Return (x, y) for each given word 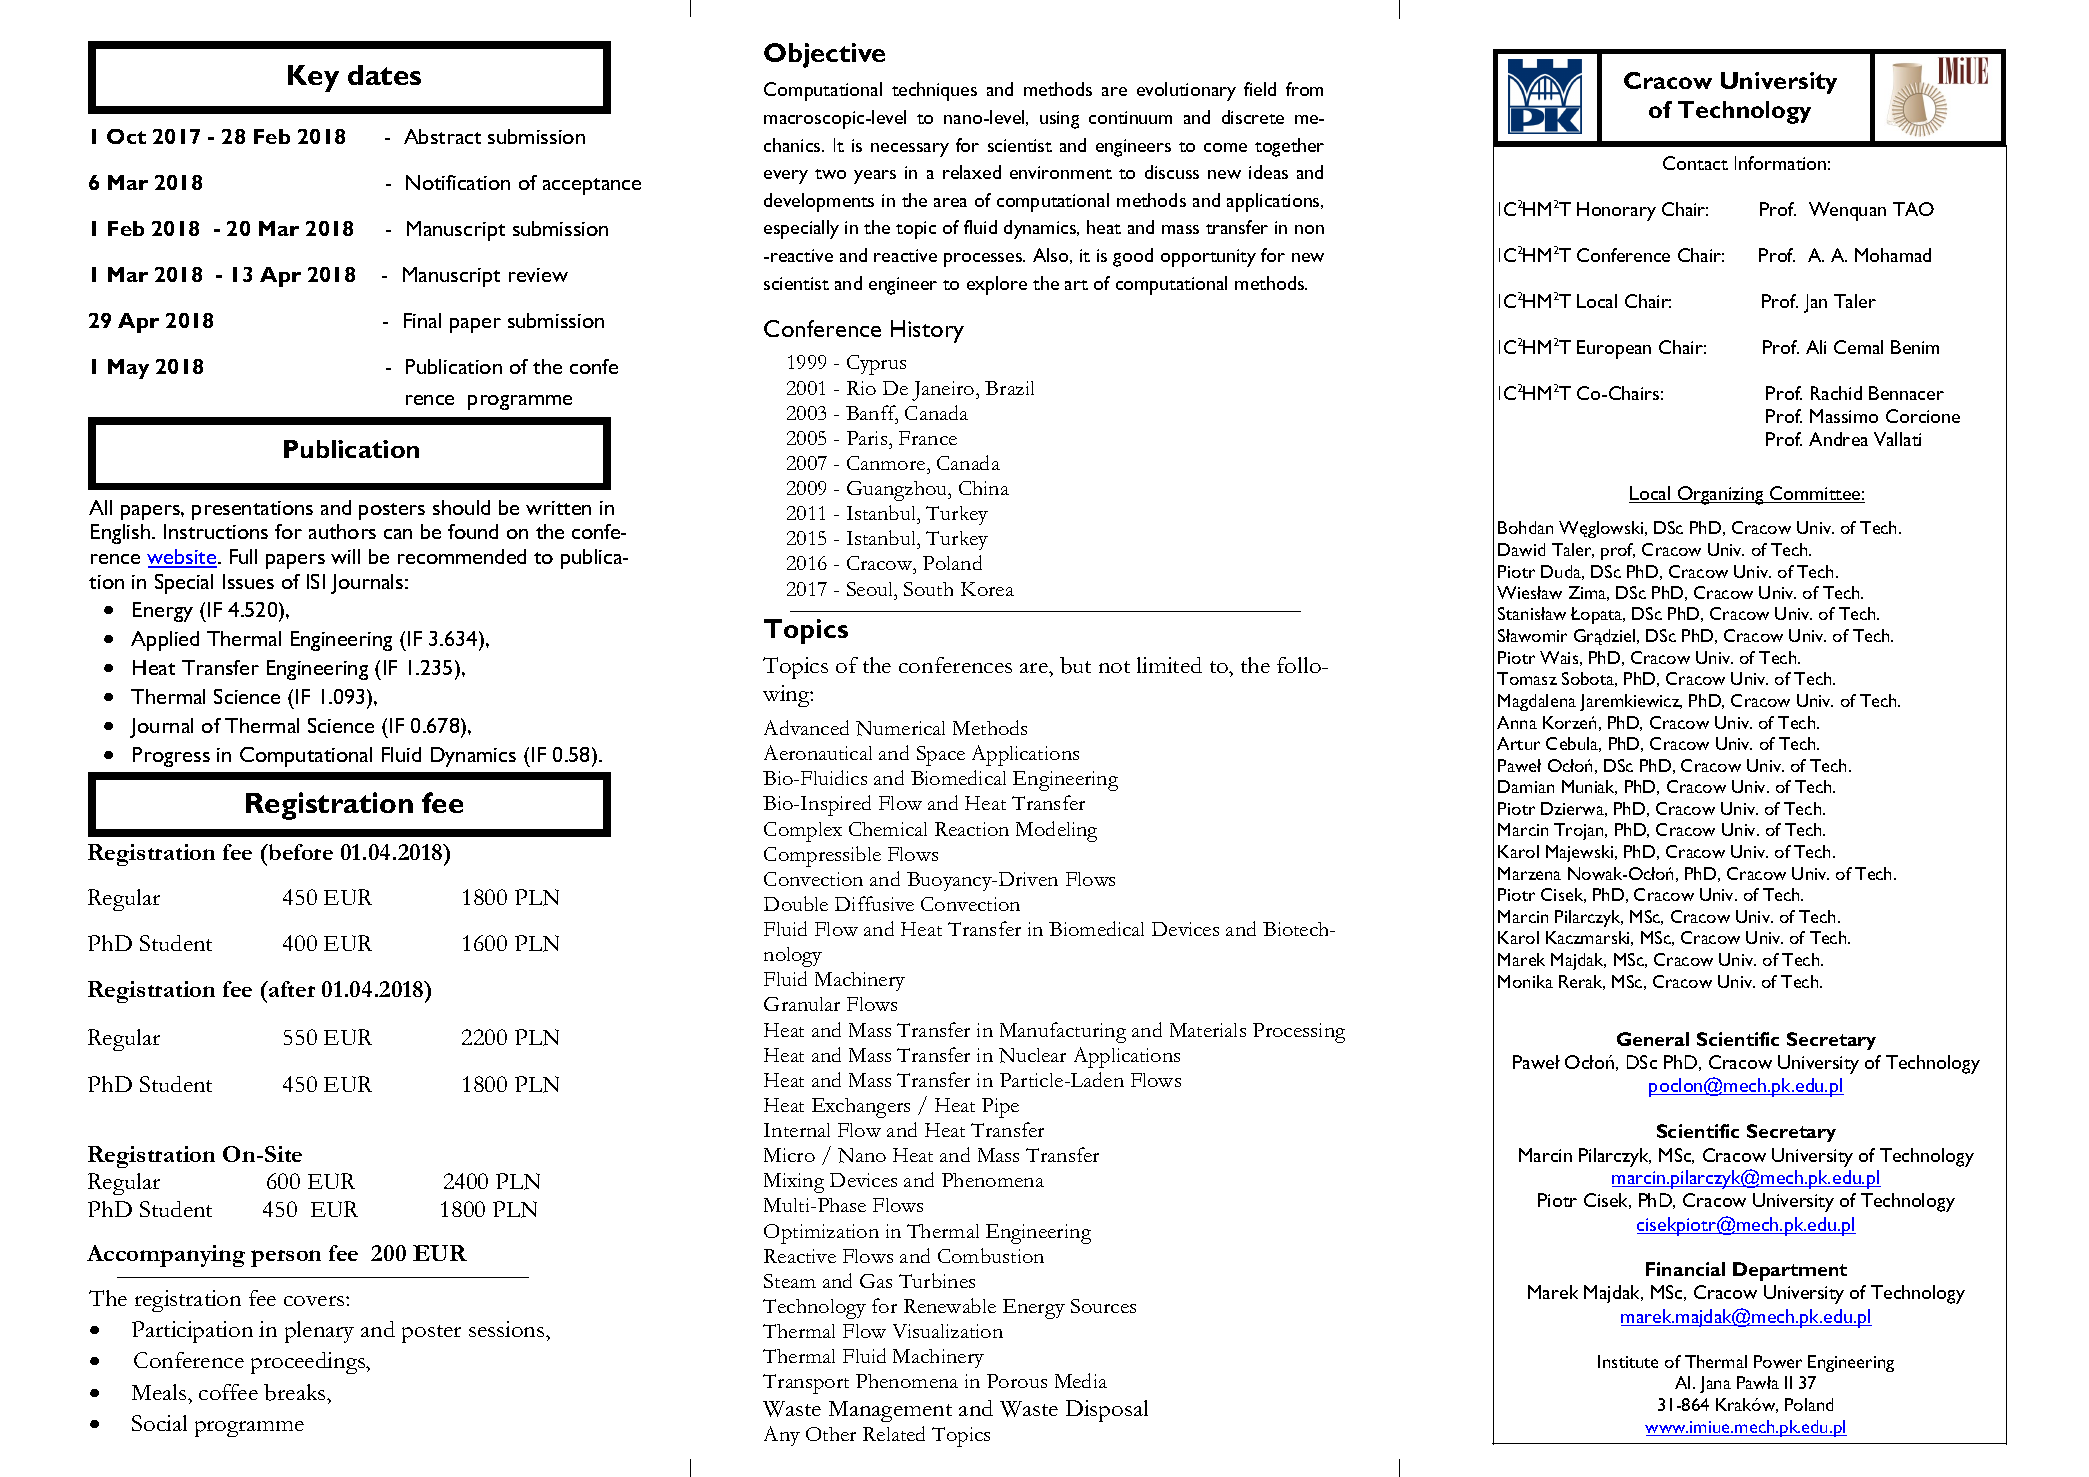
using (1059, 120)
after (291, 989)
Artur (1518, 743)
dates (384, 75)
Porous (1017, 1381)
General (1653, 1039)
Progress (171, 757)
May (128, 369)
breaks (296, 1392)
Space (941, 756)
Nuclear (1032, 1055)
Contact (1695, 163)
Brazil (1009, 388)
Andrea (1838, 439)
